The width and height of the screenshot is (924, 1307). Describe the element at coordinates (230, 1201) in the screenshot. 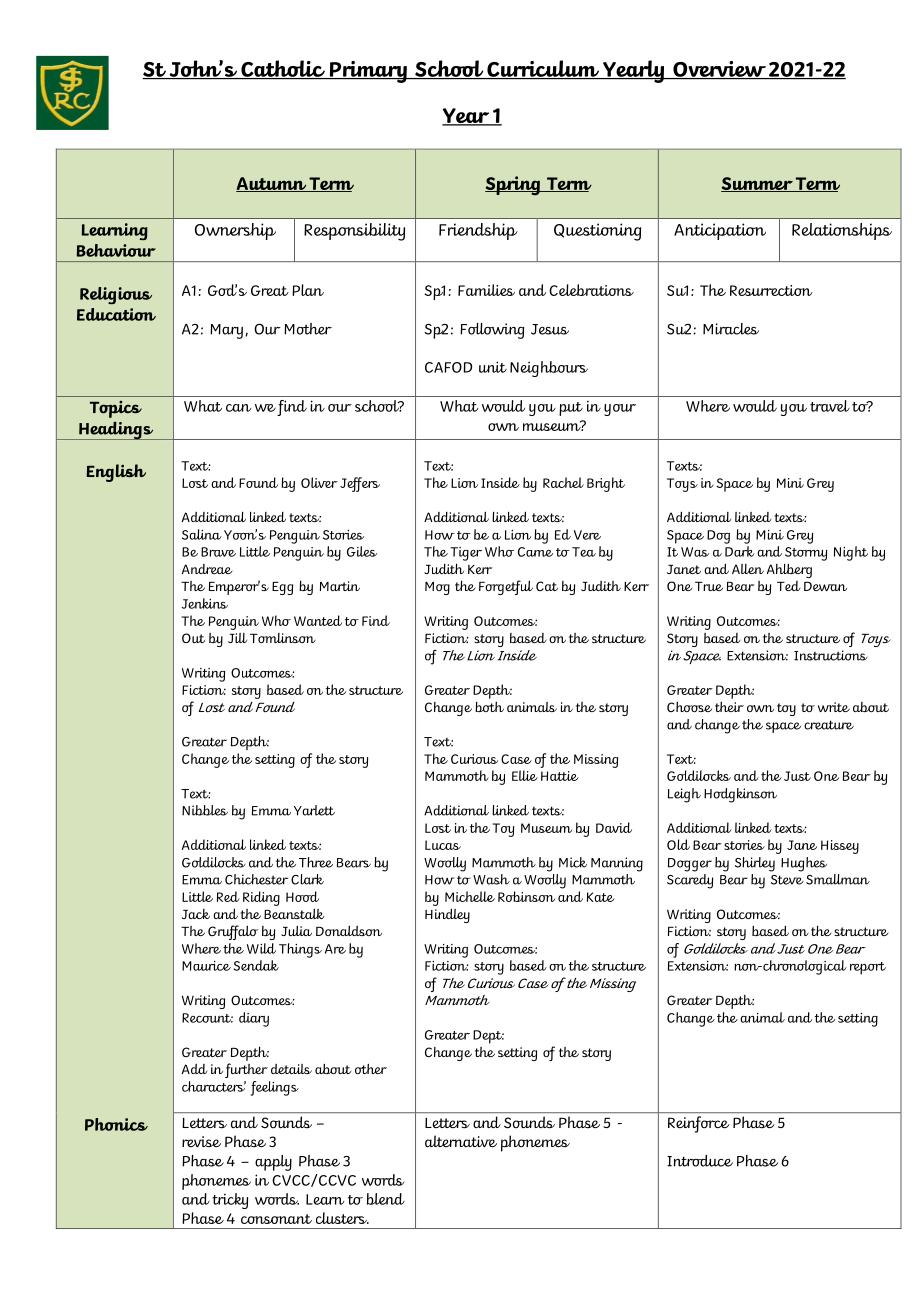

I see `tricky` at that location.
